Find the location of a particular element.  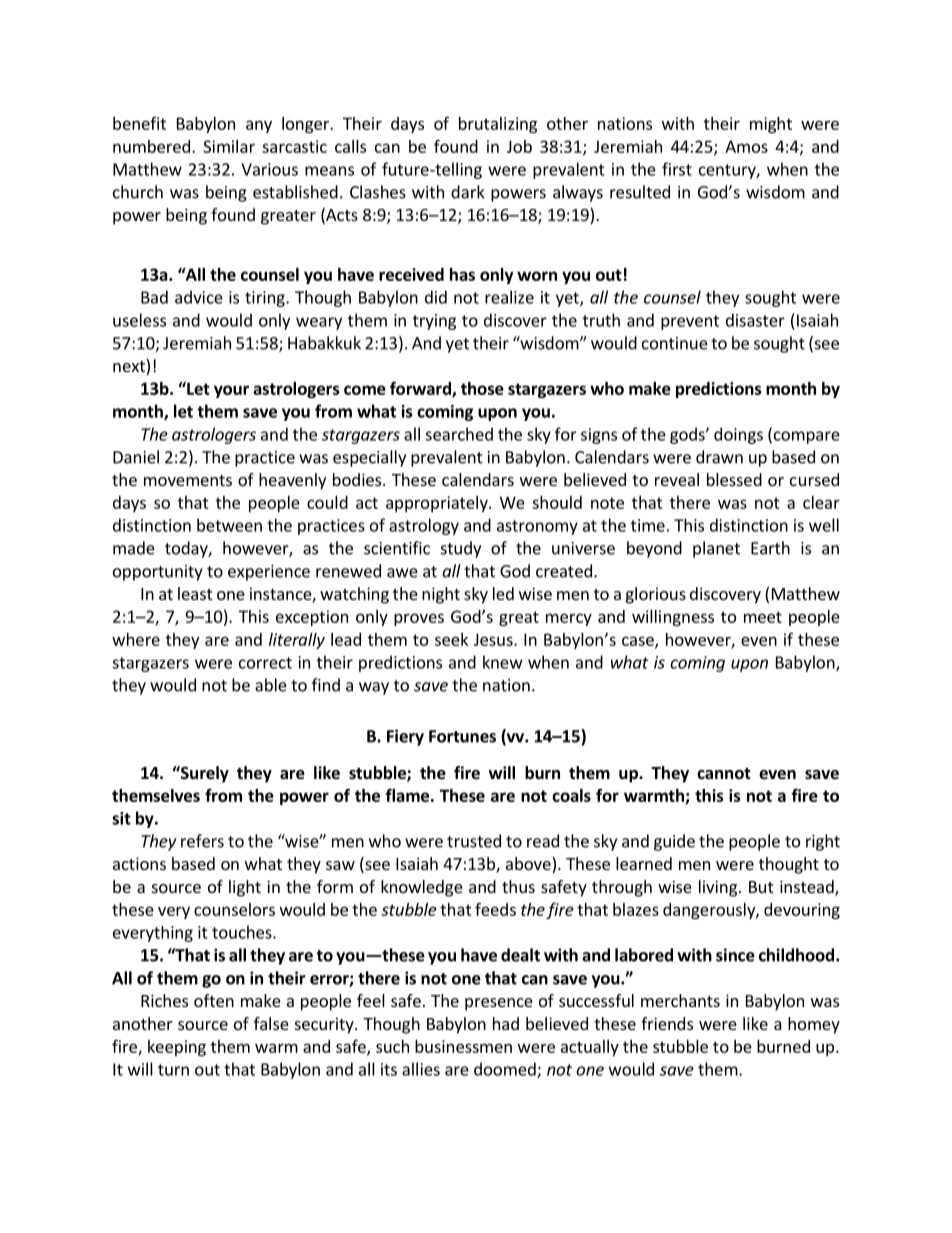

brutalizing is located at coordinates (498, 125).
